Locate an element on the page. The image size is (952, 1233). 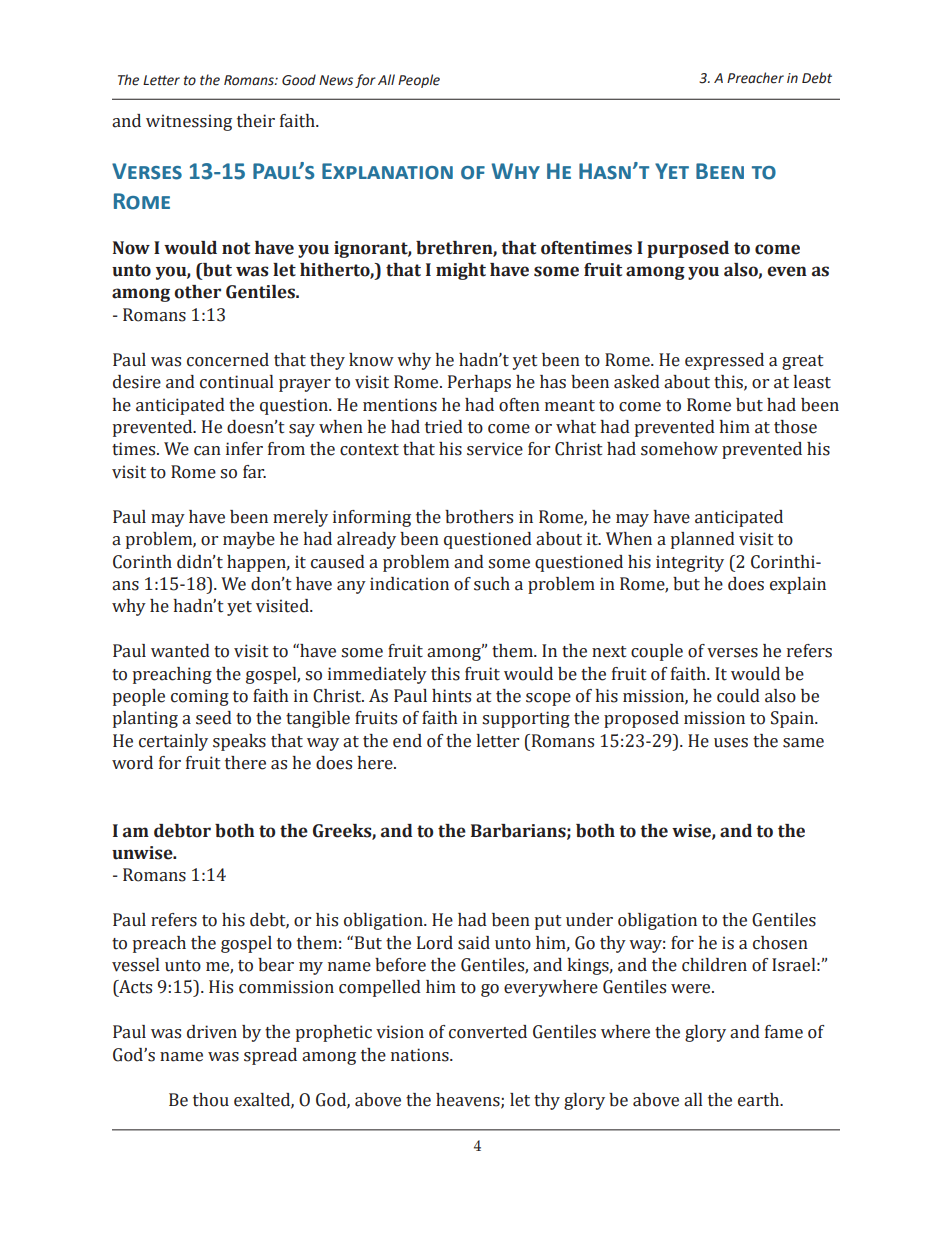
earth is located at coordinates (760, 1100).
